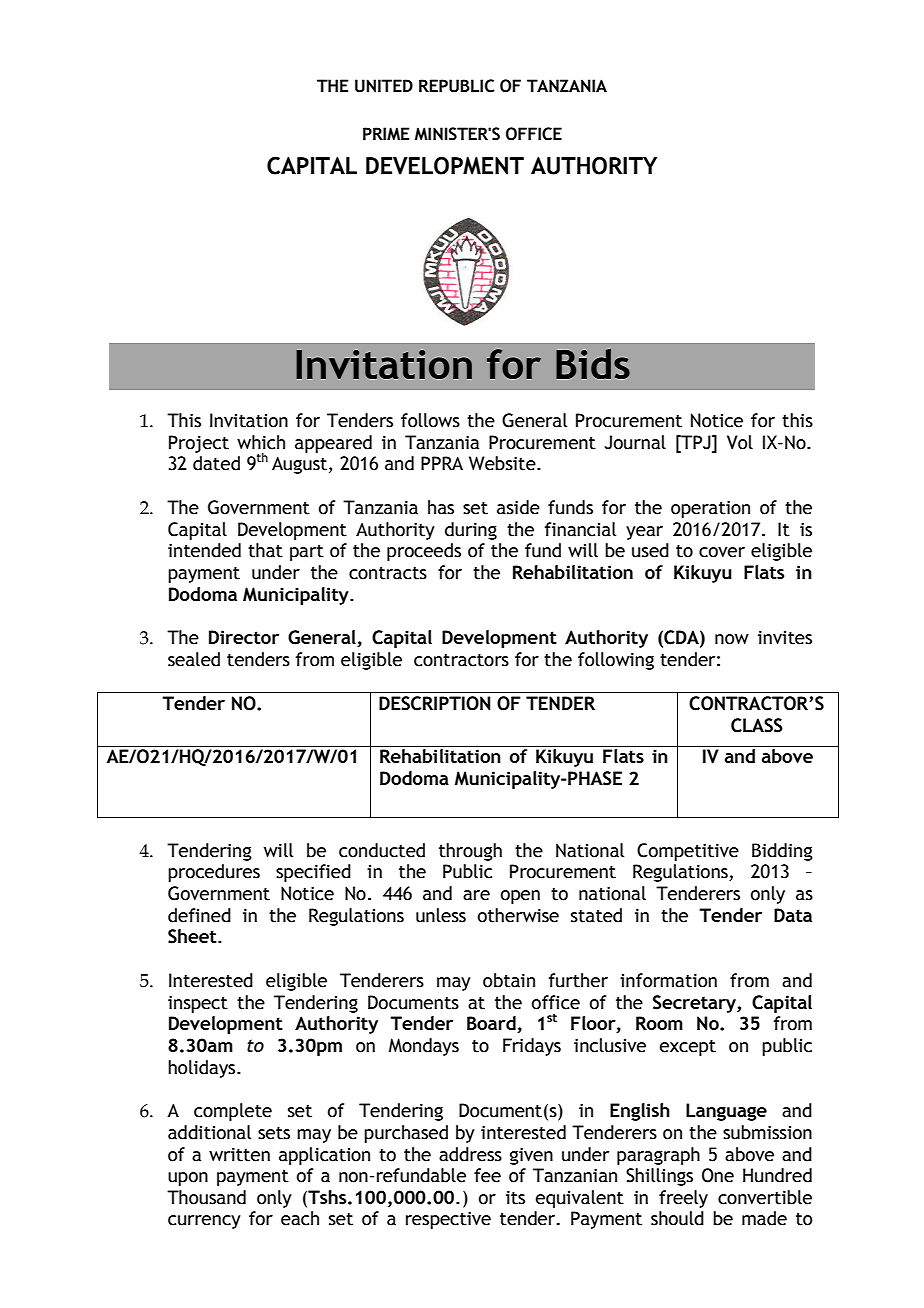 The width and height of the image is (924, 1308). Describe the element at coordinates (214, 873) in the image. I see `procedures` at that location.
